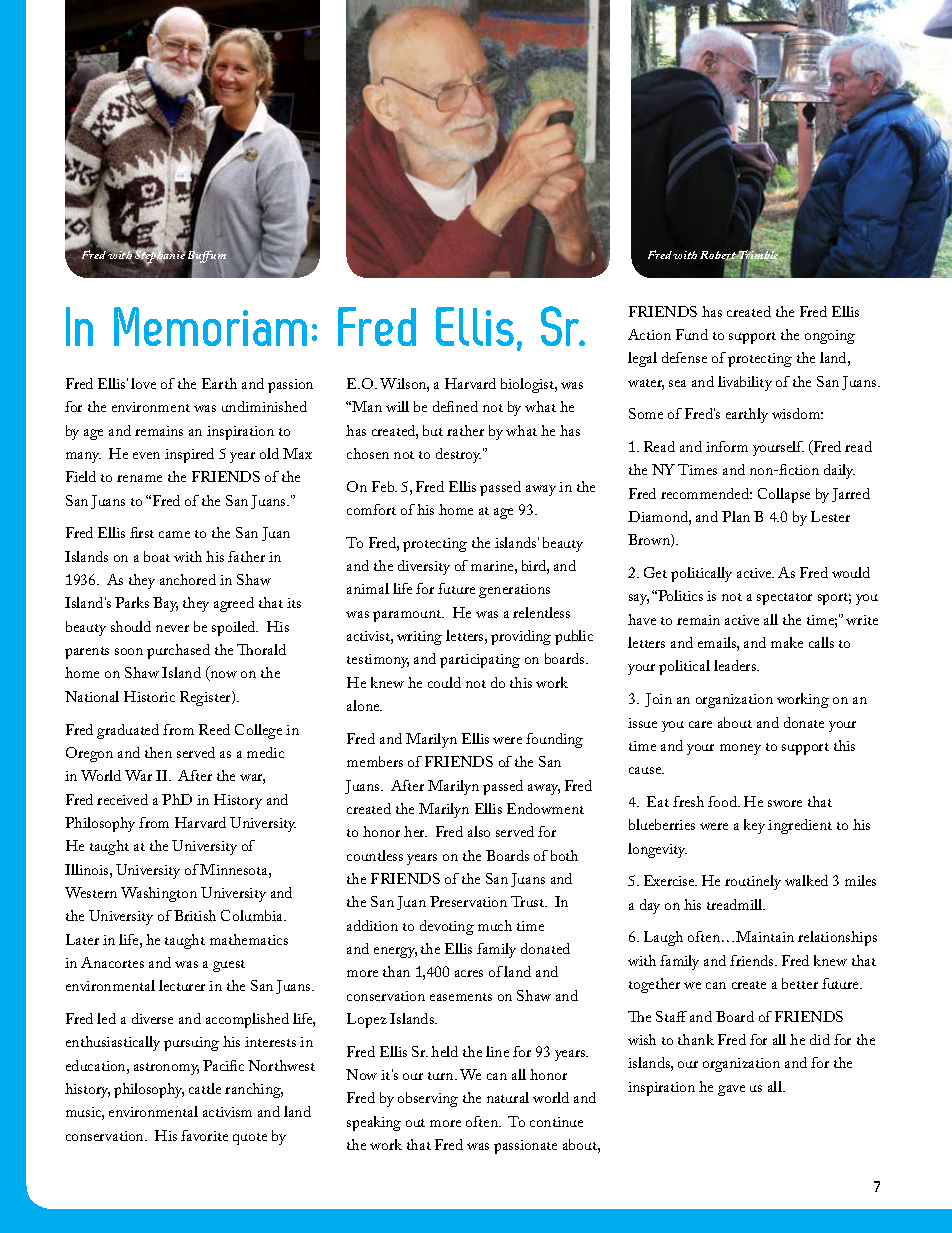  I want to click on gave, so click(731, 1090).
